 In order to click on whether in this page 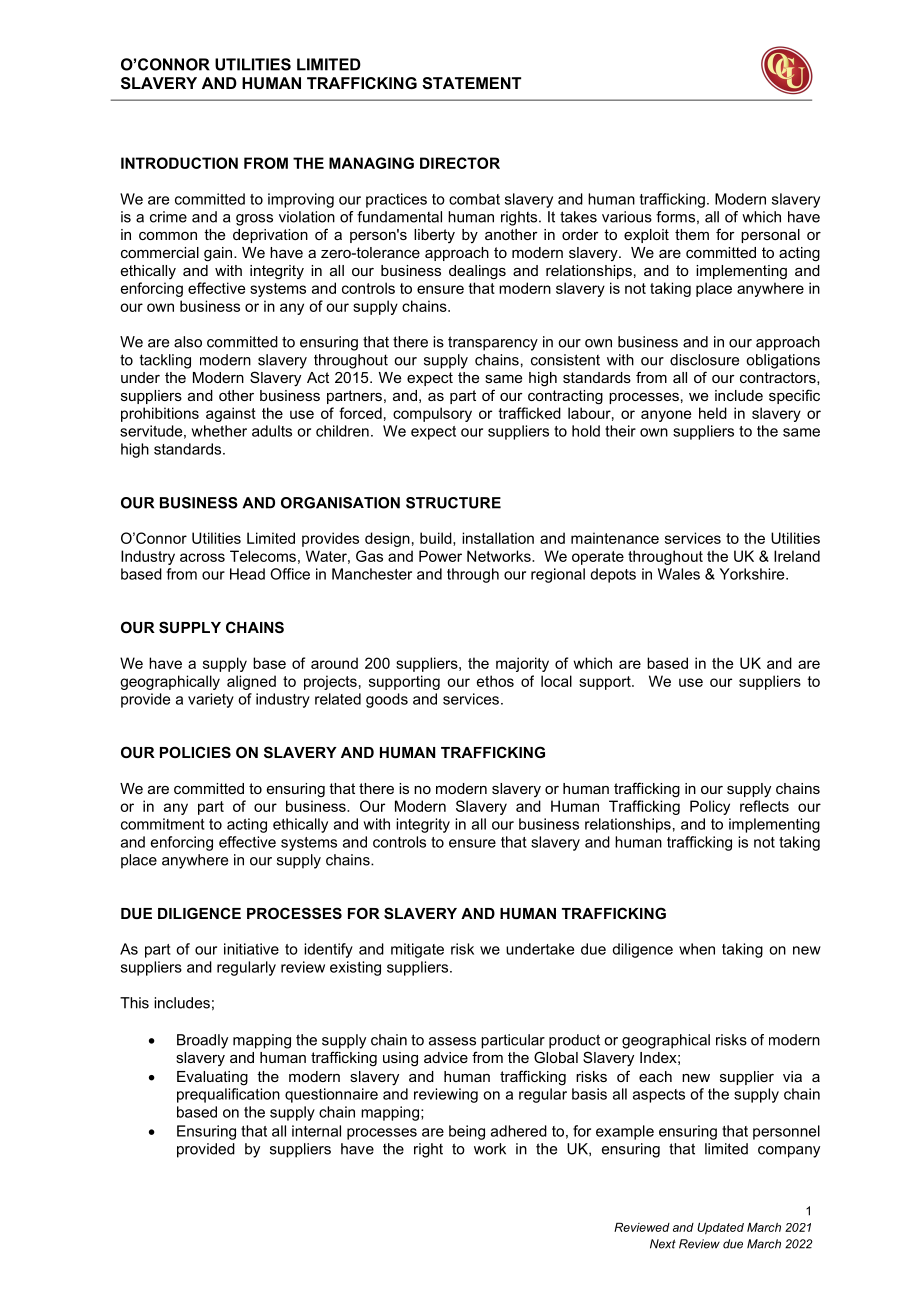, I will do `click(219, 431)`.
